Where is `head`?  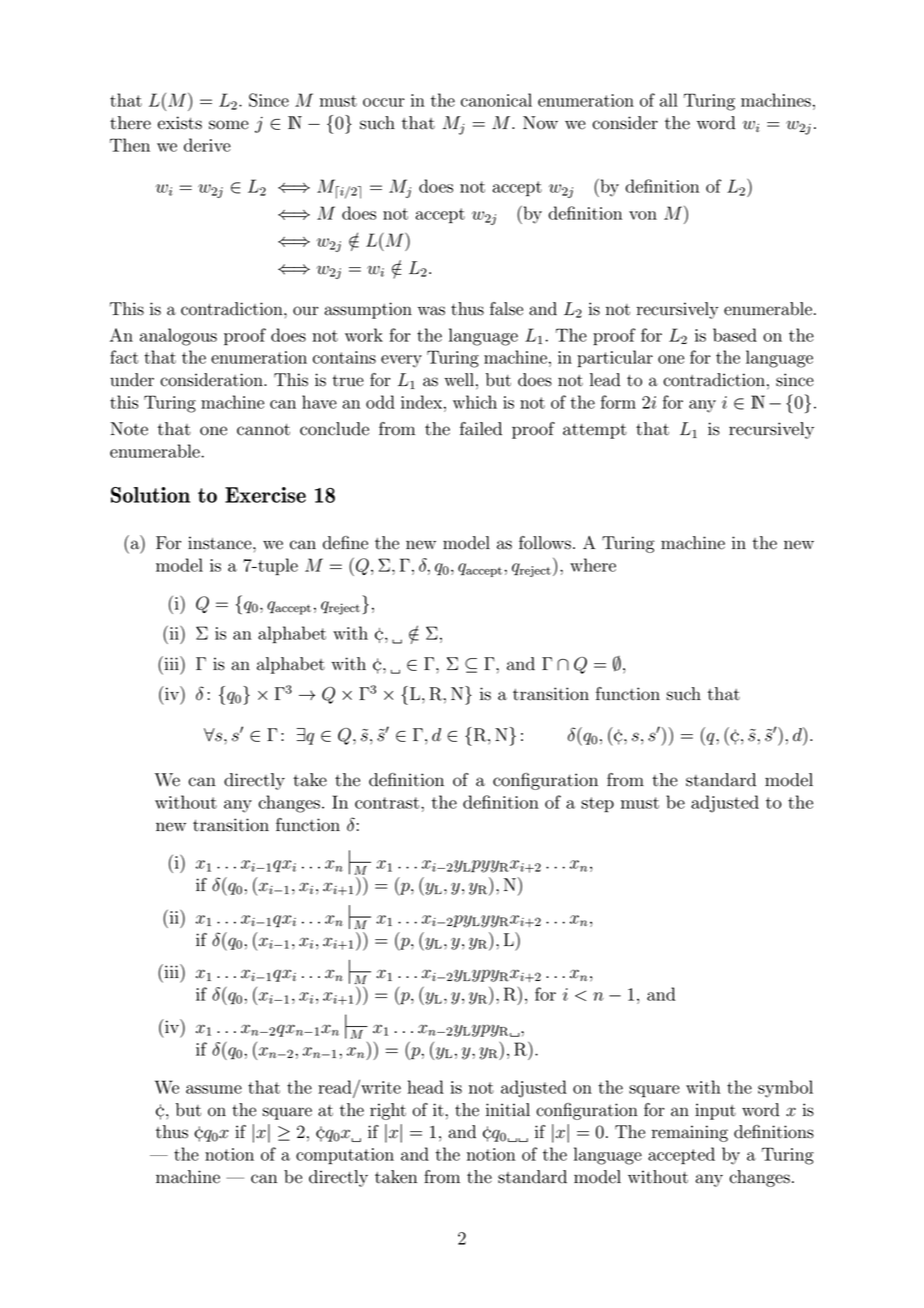
head is located at coordinates (425, 1087).
